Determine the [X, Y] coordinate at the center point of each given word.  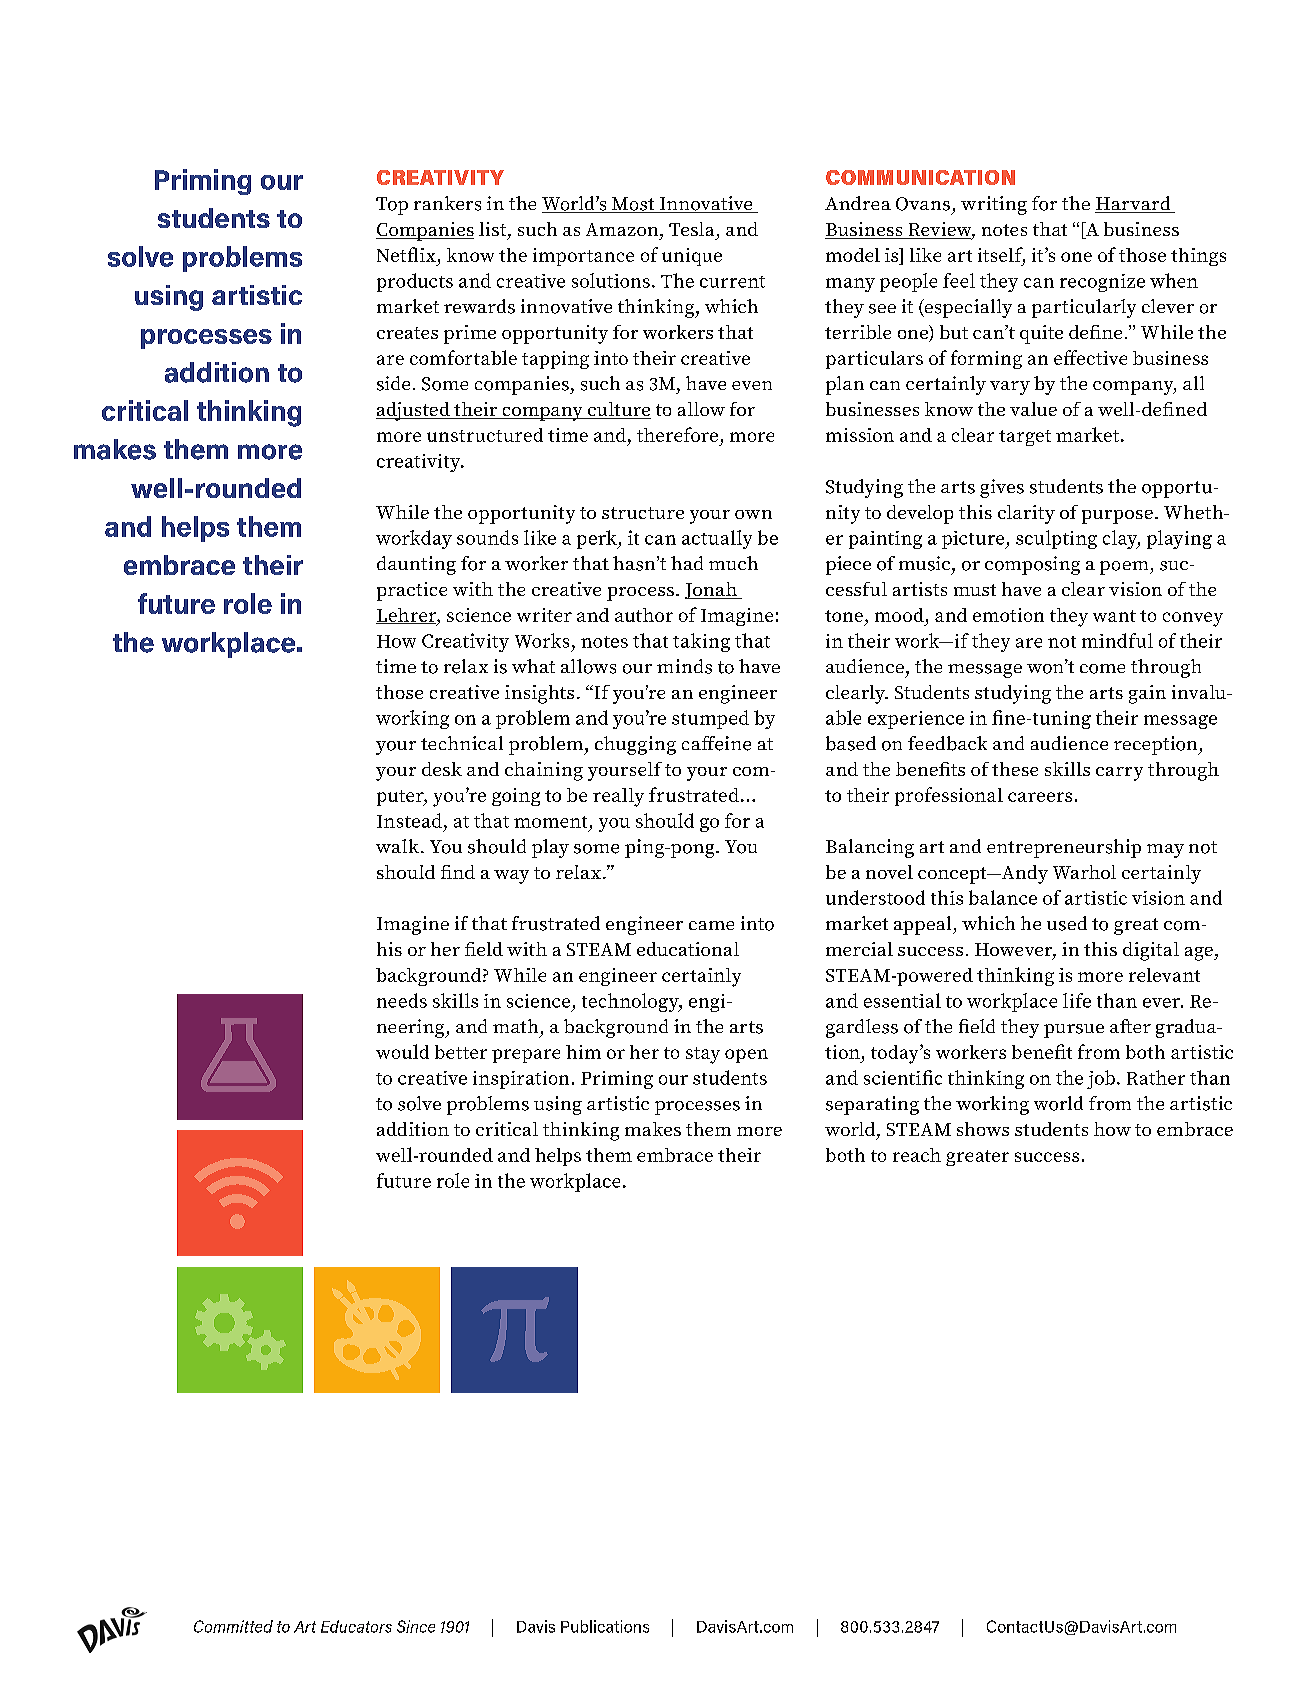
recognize [1102, 283]
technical [462, 743]
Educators [356, 1626]
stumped [710, 719]
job [1101, 1079]
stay [703, 1055]
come [1102, 669]
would [402, 1051]
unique [692, 257]
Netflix [406, 254]
